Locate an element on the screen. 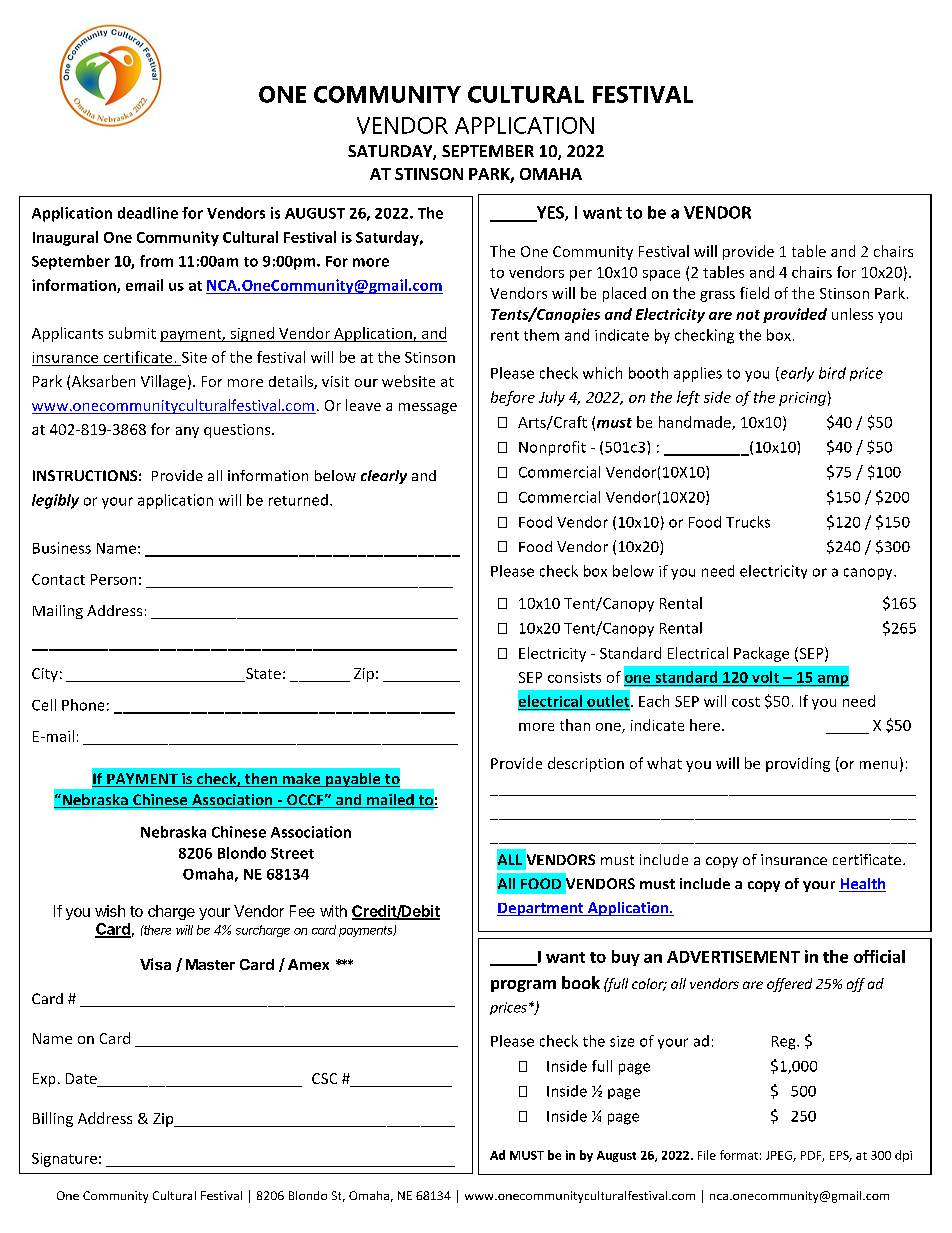  Billing is located at coordinates (53, 1119).
